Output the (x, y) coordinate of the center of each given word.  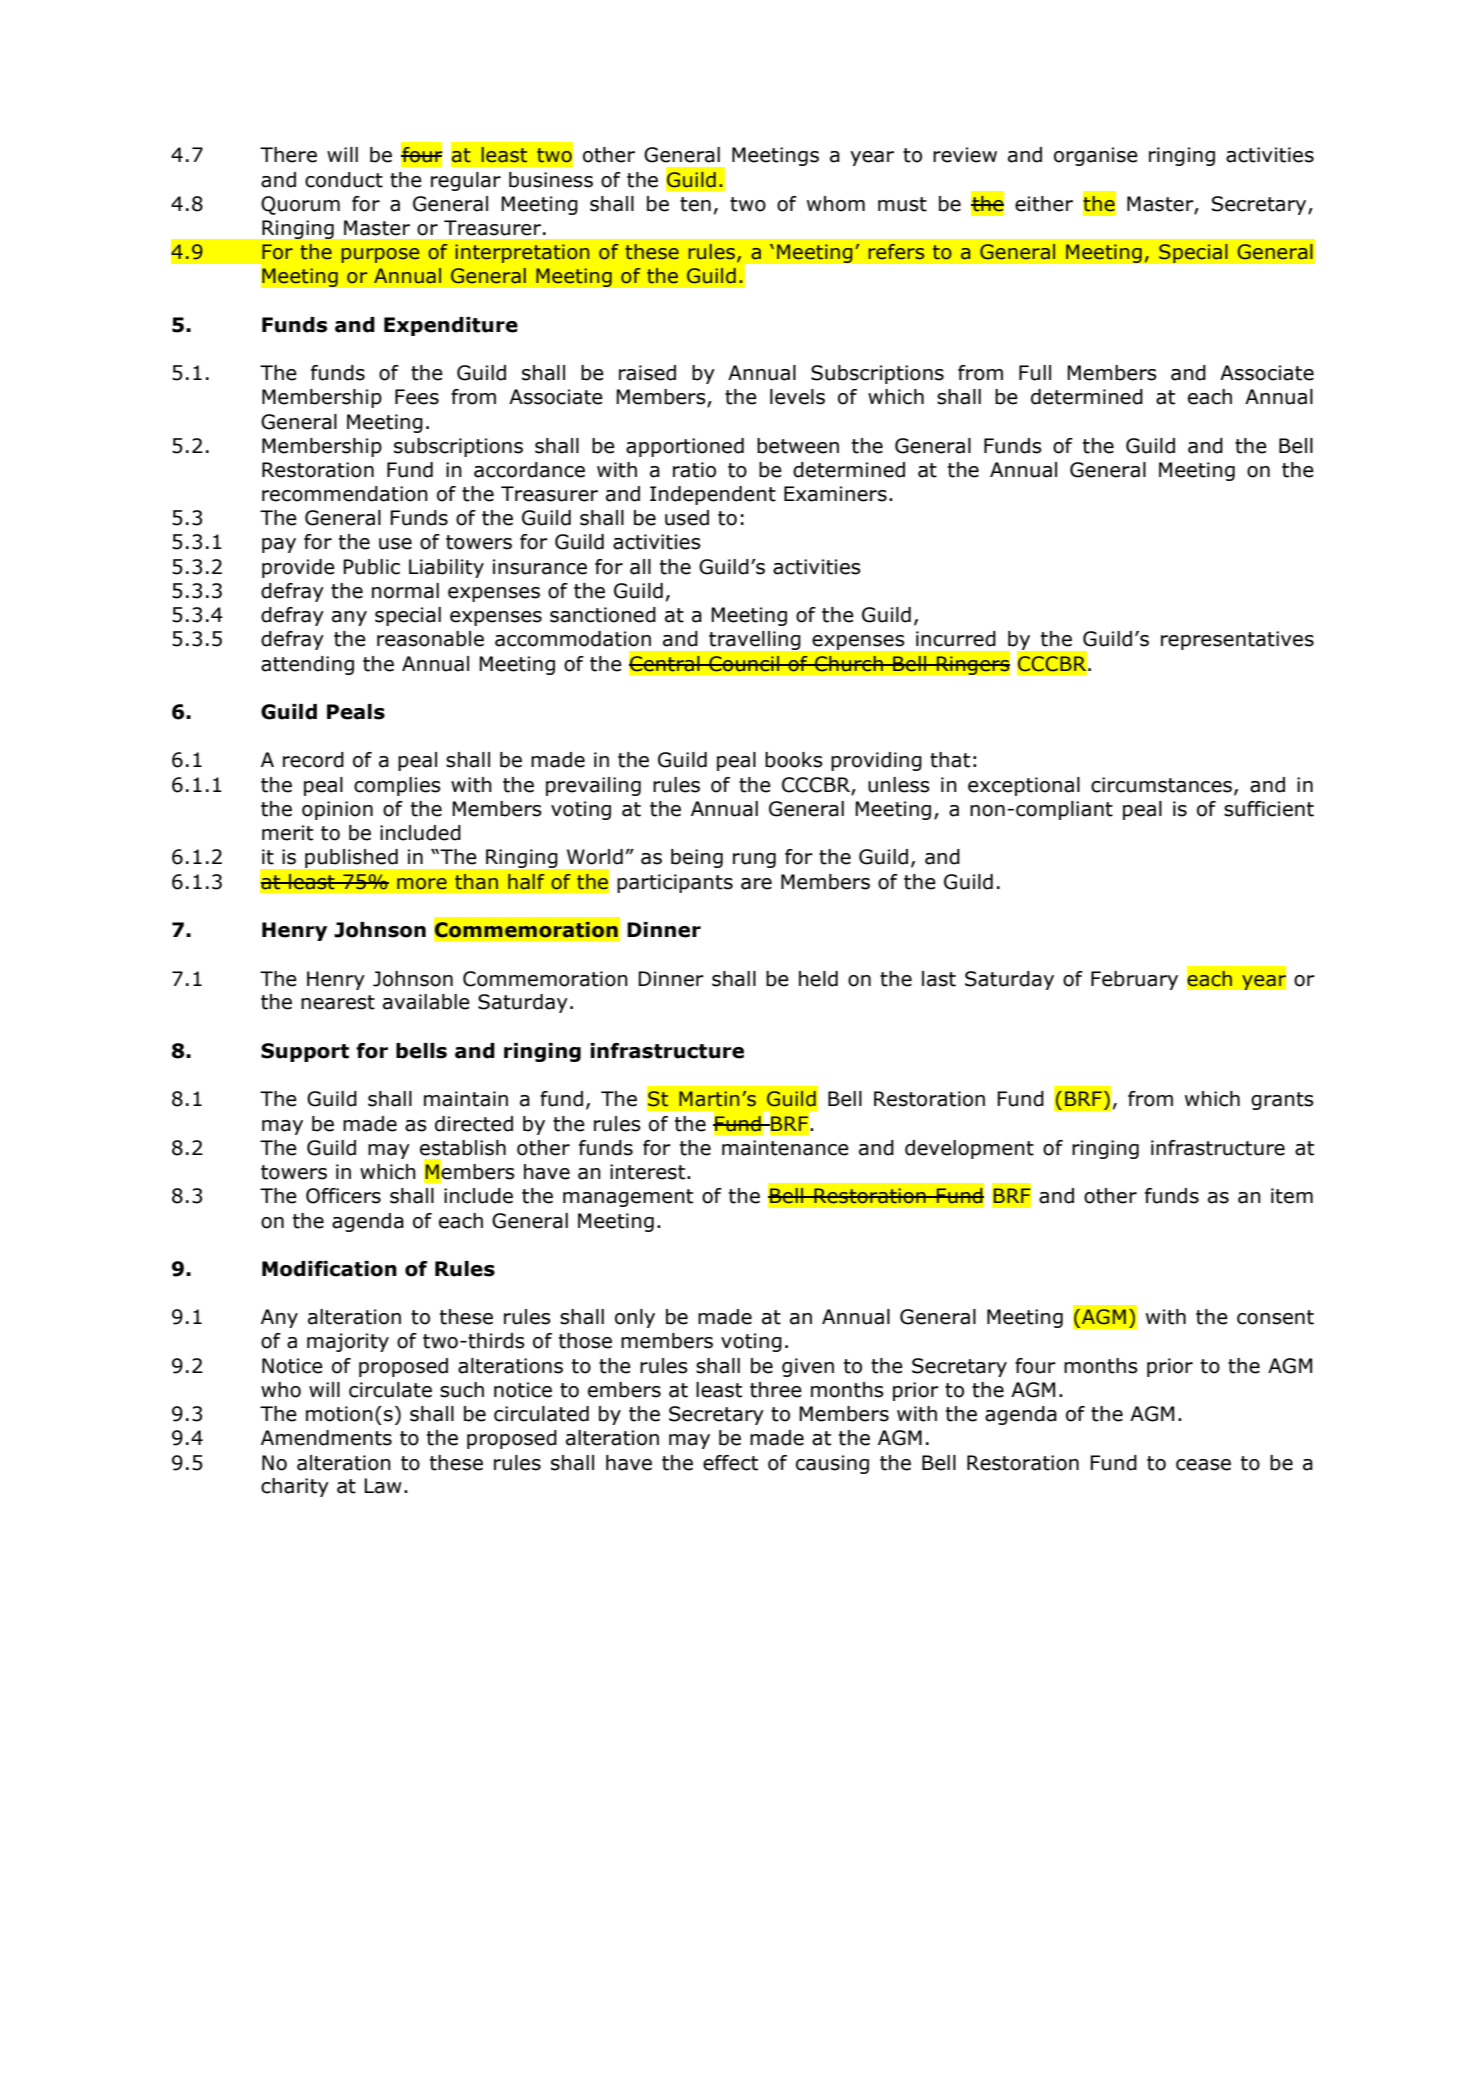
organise (1096, 156)
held (818, 979)
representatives (1237, 640)
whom (836, 204)
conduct (344, 180)
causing (832, 1464)
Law (383, 1486)
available (426, 1002)
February (1134, 980)
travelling (754, 640)
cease (1203, 1465)
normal (405, 591)
